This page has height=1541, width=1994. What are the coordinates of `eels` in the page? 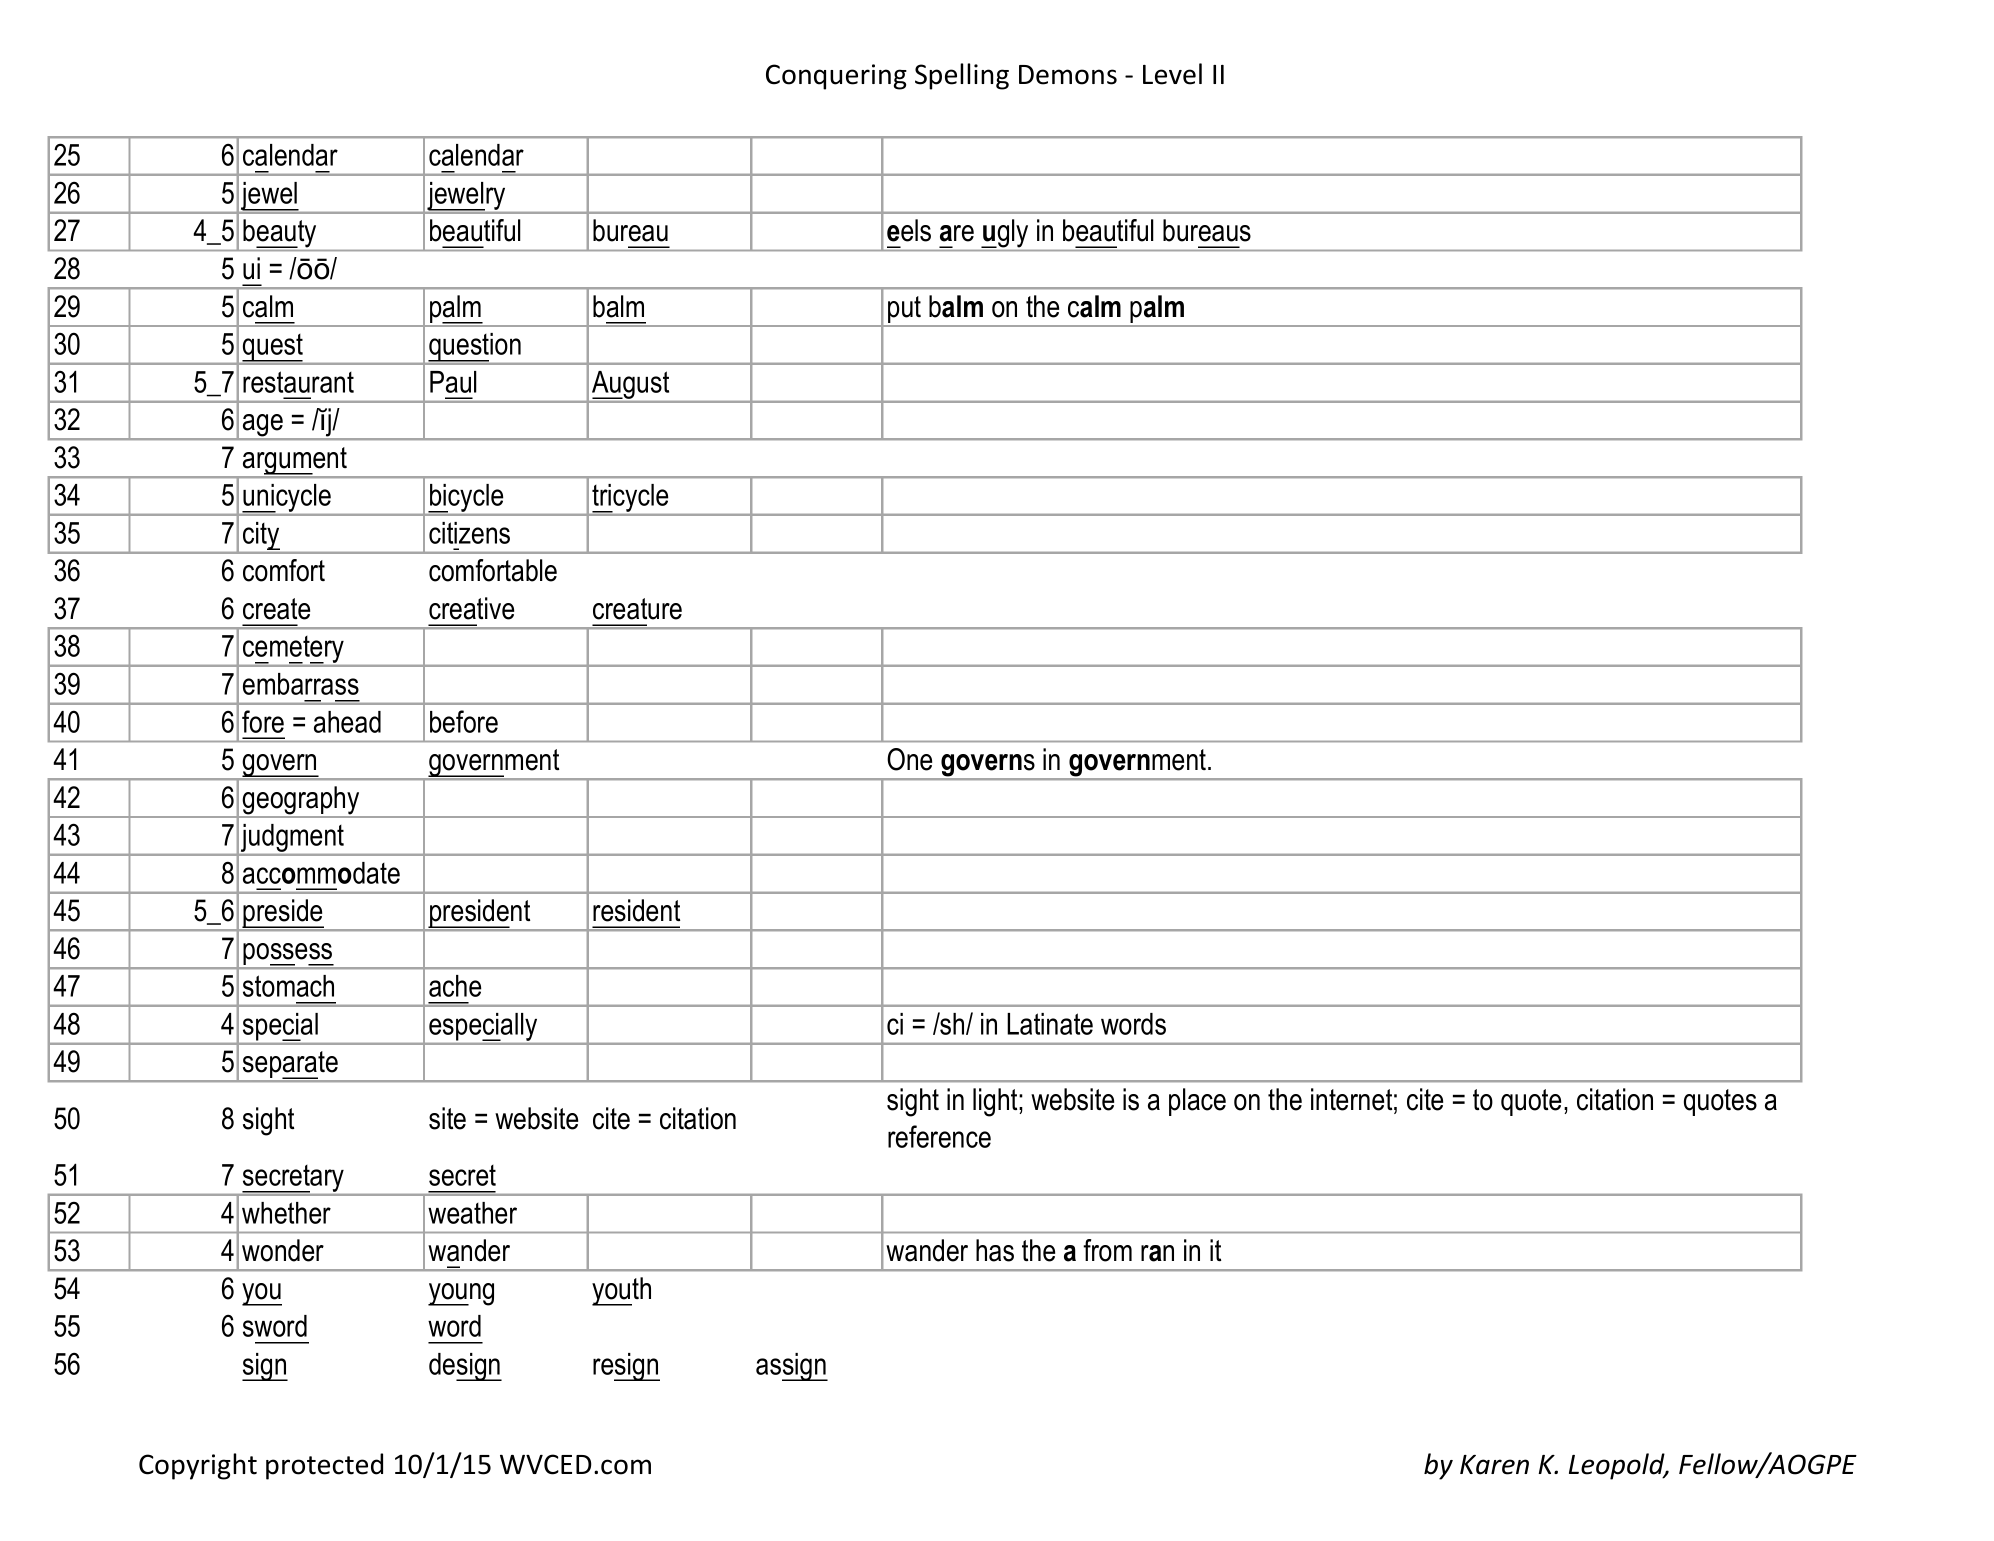 It's located at (909, 230).
